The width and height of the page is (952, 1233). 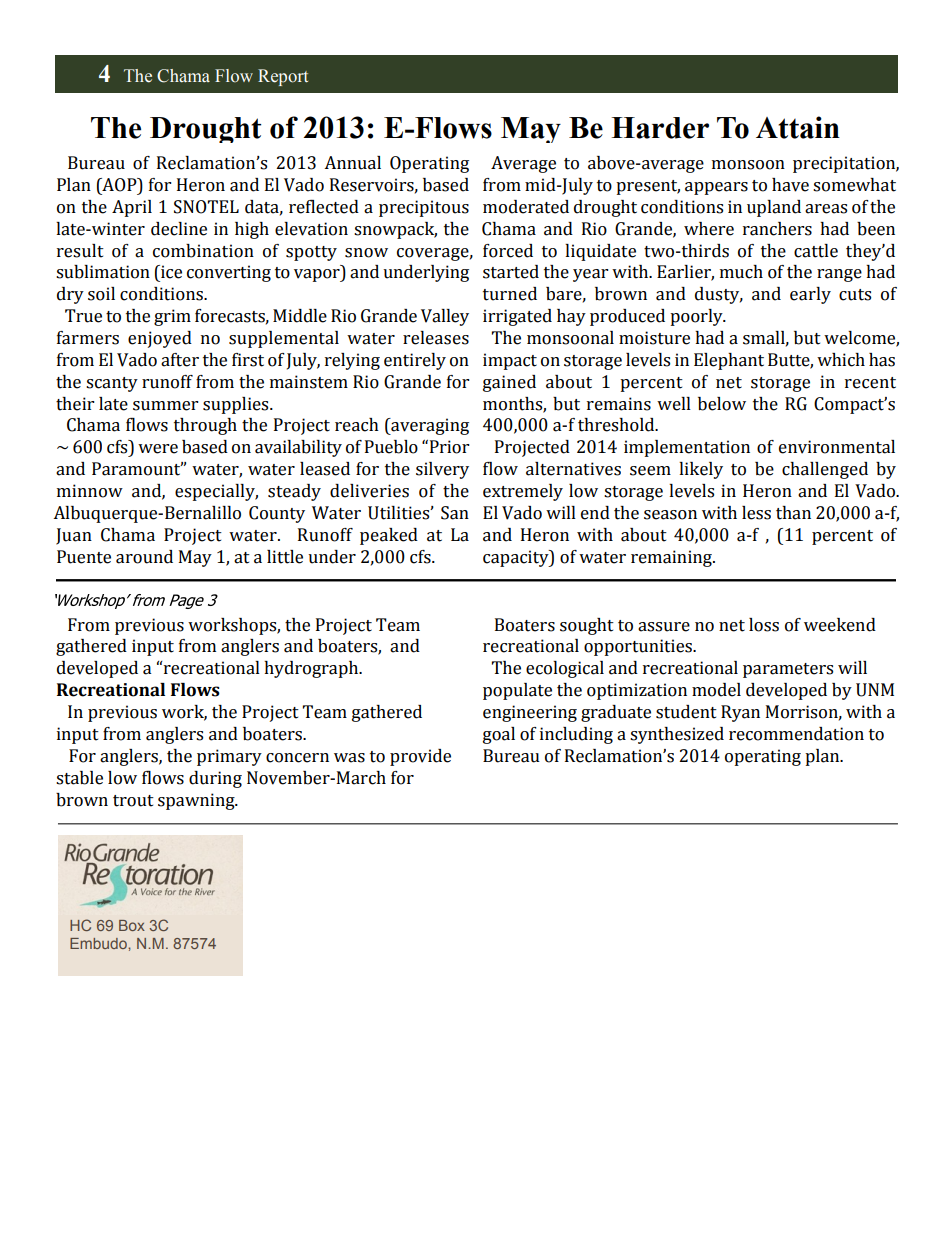 What do you see at coordinates (455, 513) in the page?
I see `San` at bounding box center [455, 513].
